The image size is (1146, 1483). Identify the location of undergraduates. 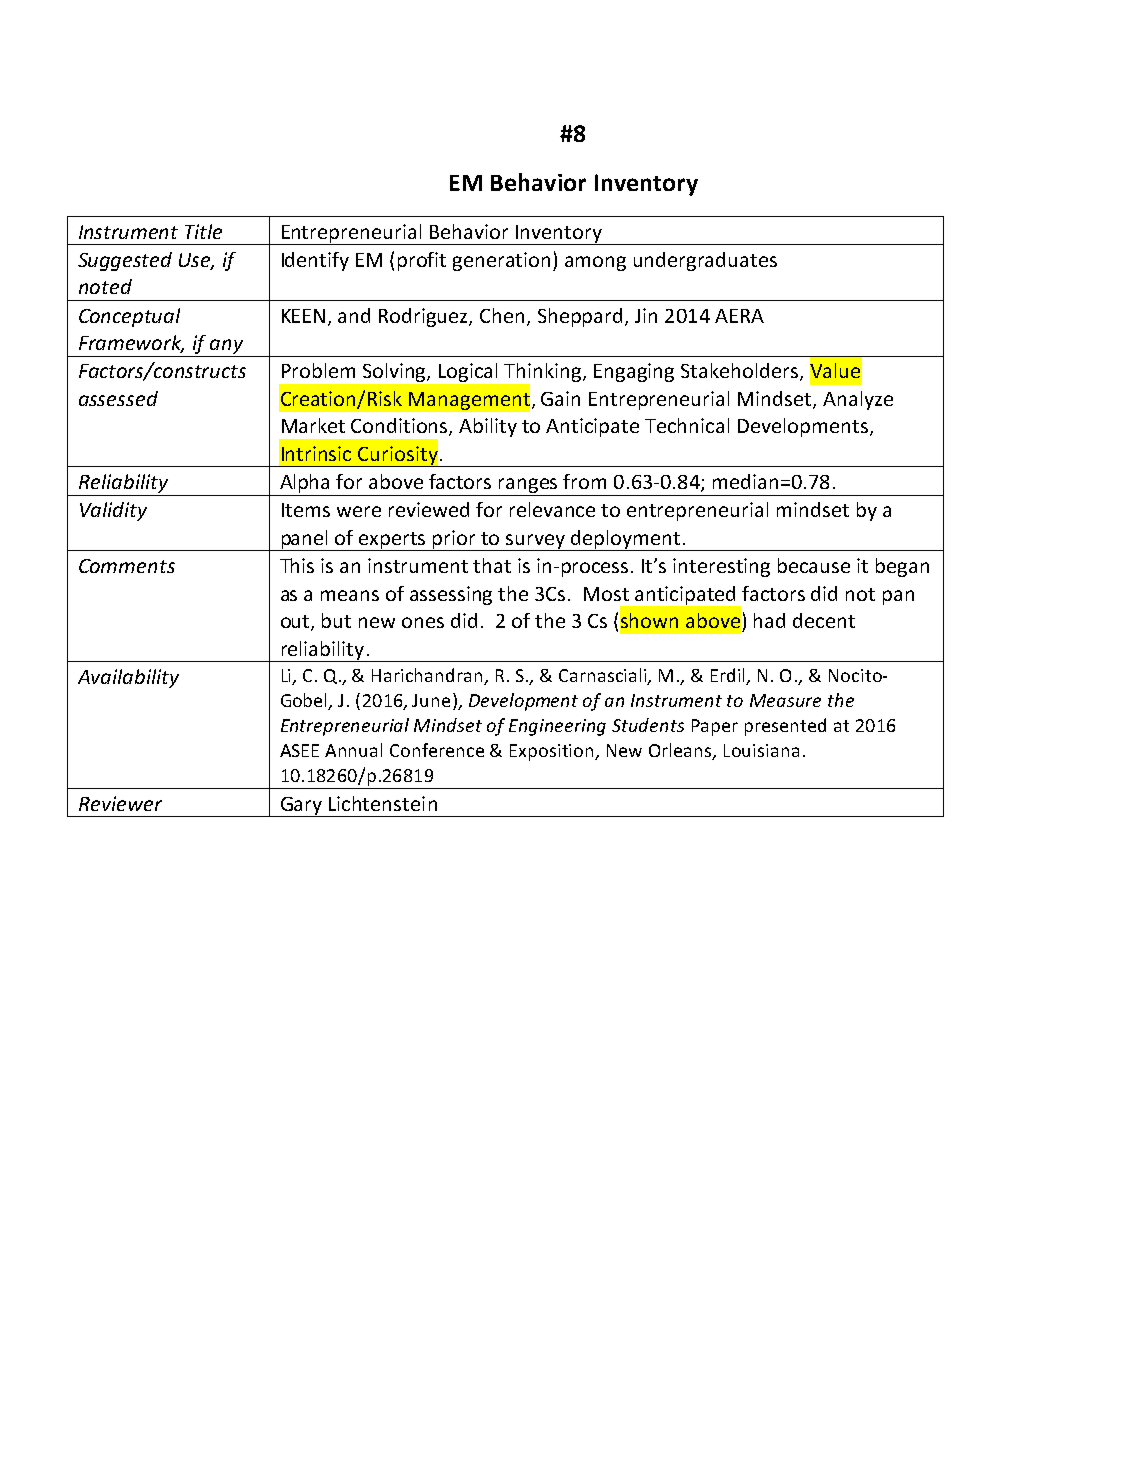
(705, 261).
